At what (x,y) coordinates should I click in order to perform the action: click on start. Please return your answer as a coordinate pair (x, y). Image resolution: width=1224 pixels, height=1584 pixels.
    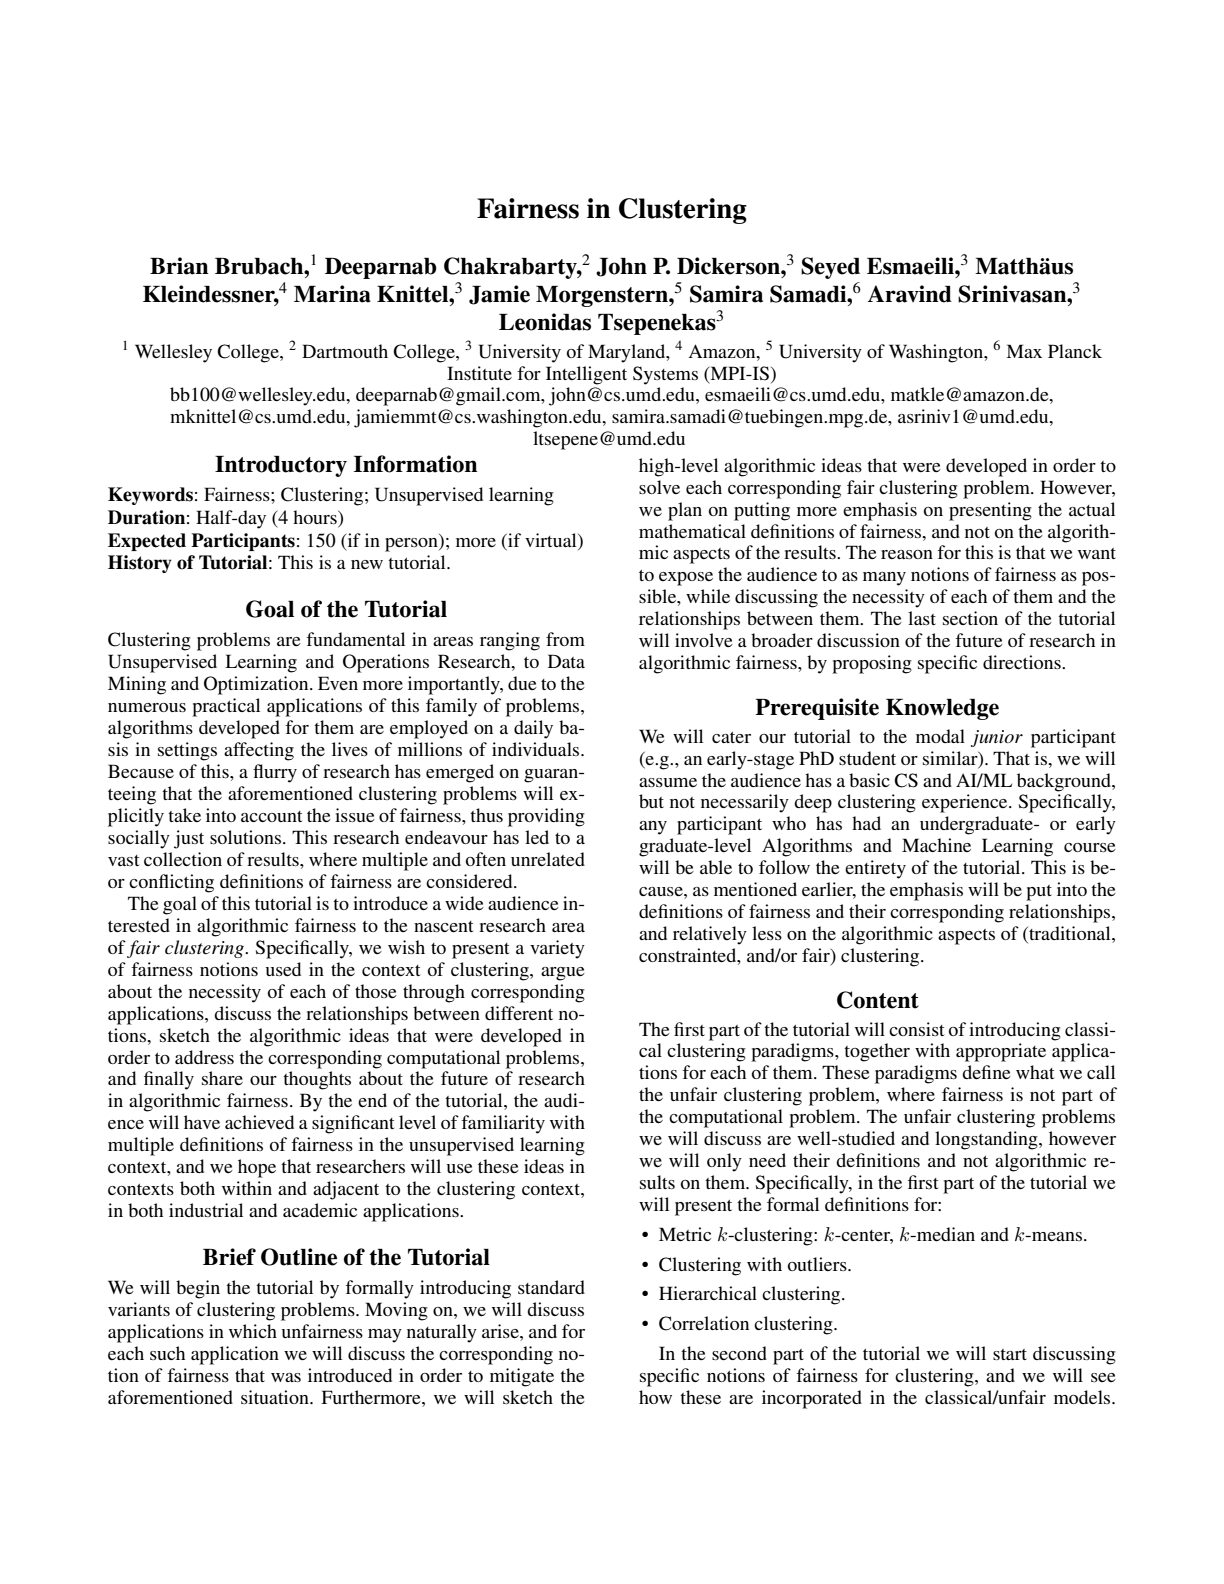
    Looking at the image, I should click on (1010, 1354).
